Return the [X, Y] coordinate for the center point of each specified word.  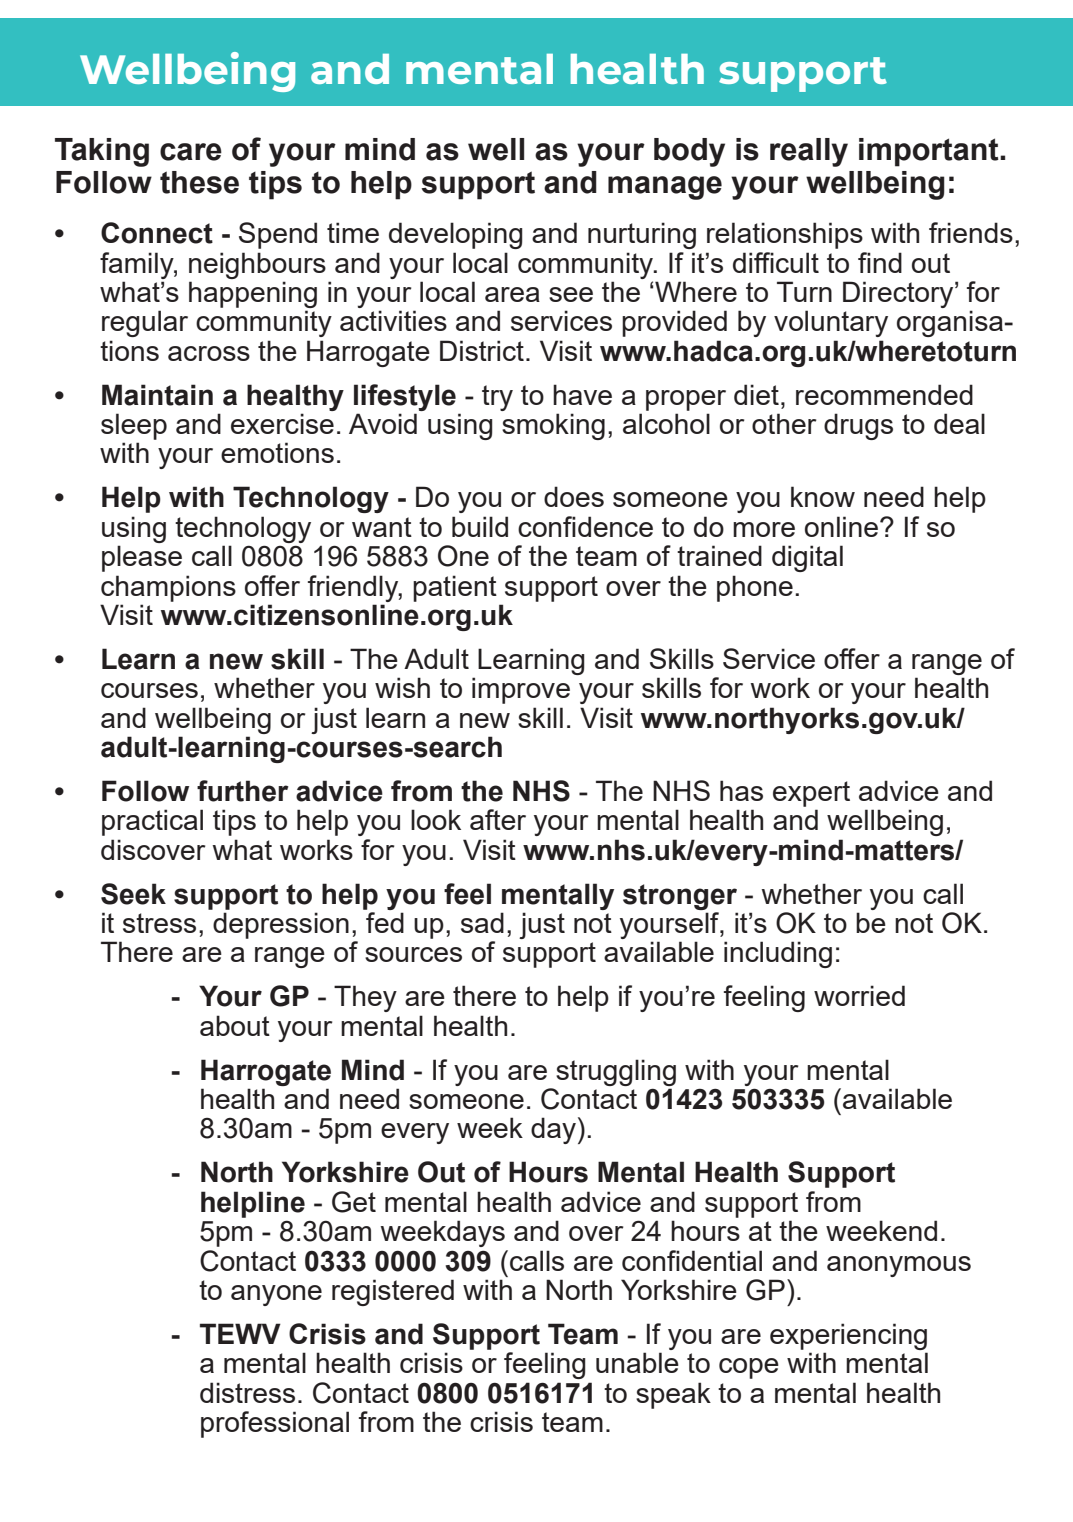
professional [275, 1424]
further [243, 791]
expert [811, 794]
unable [637, 1362]
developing [456, 235]
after [498, 819]
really [809, 152]
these [199, 182]
